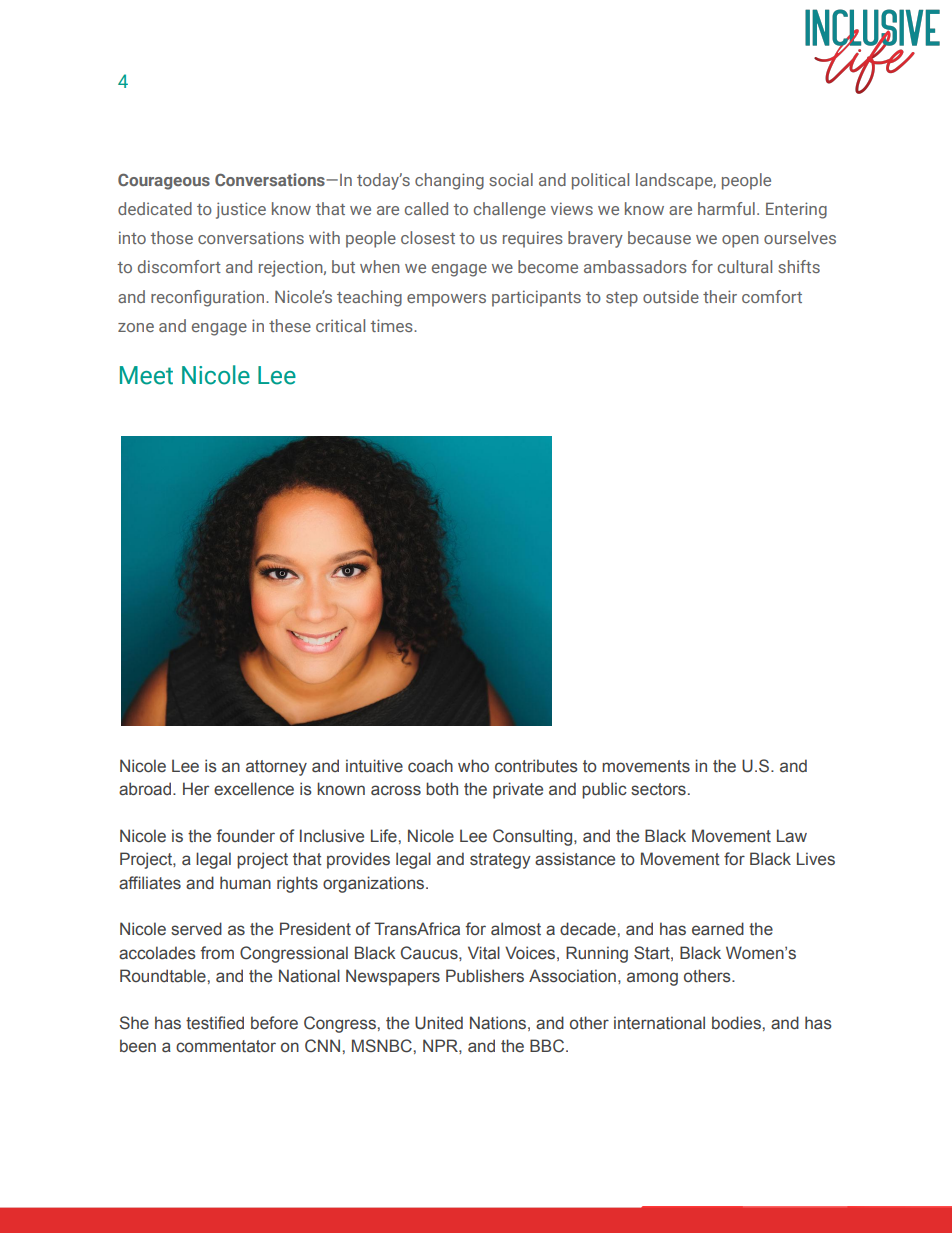  Describe the element at coordinates (510, 210) in the screenshot. I see `challenge` at that location.
